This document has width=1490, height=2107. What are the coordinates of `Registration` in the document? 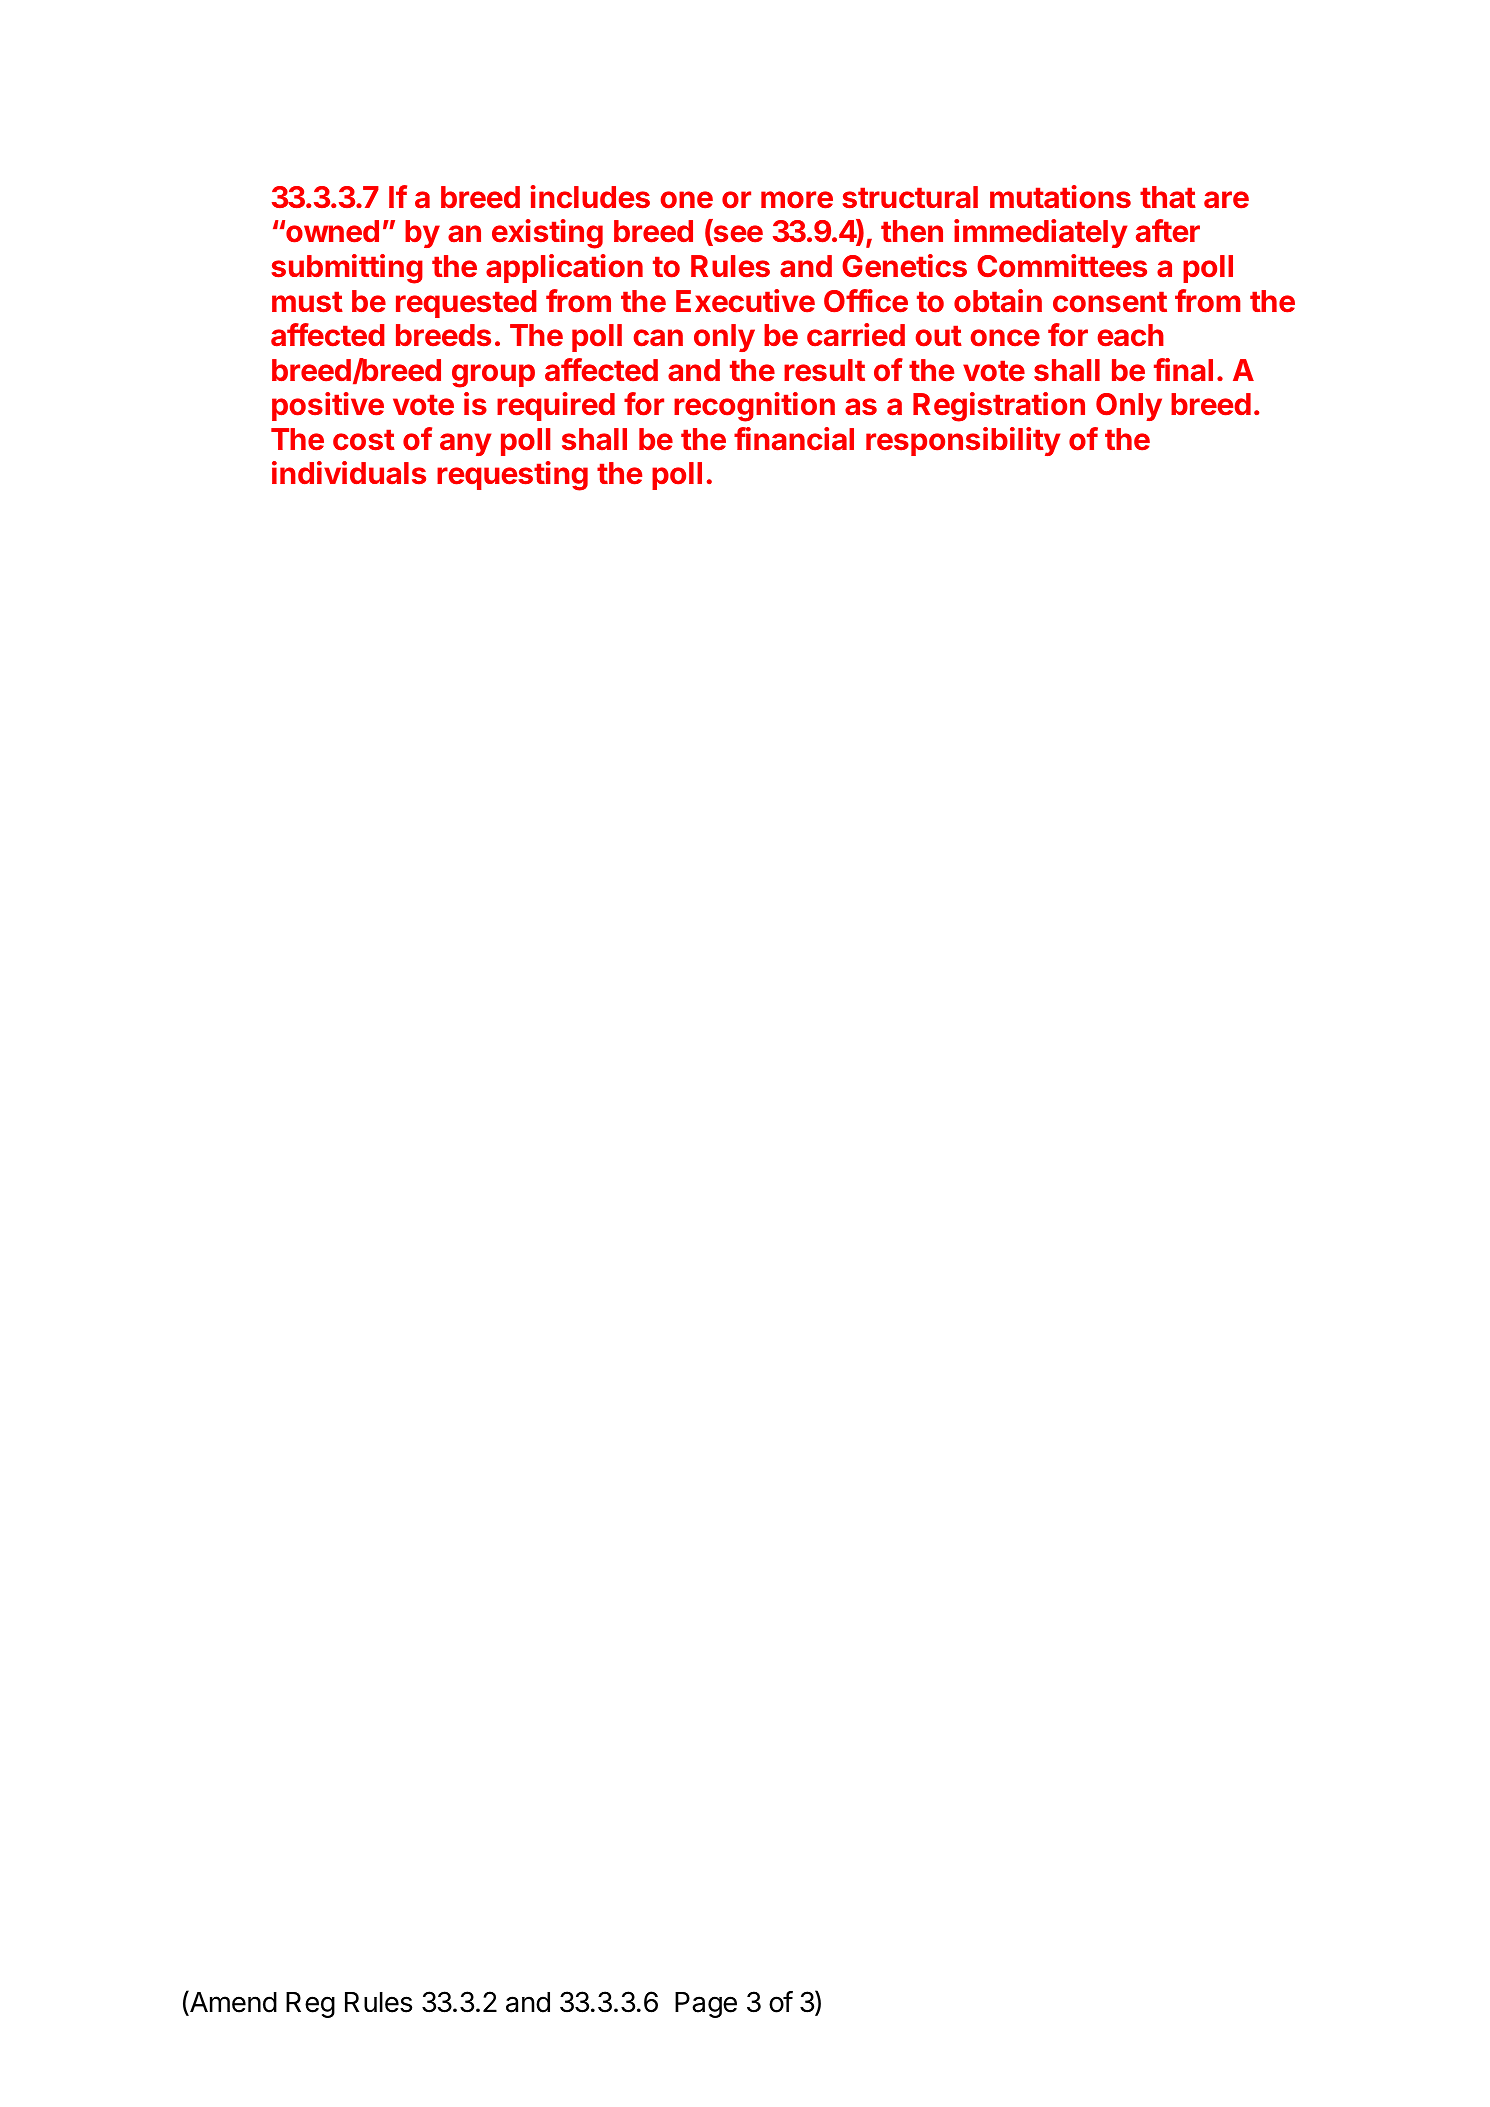 It's located at (999, 407).
